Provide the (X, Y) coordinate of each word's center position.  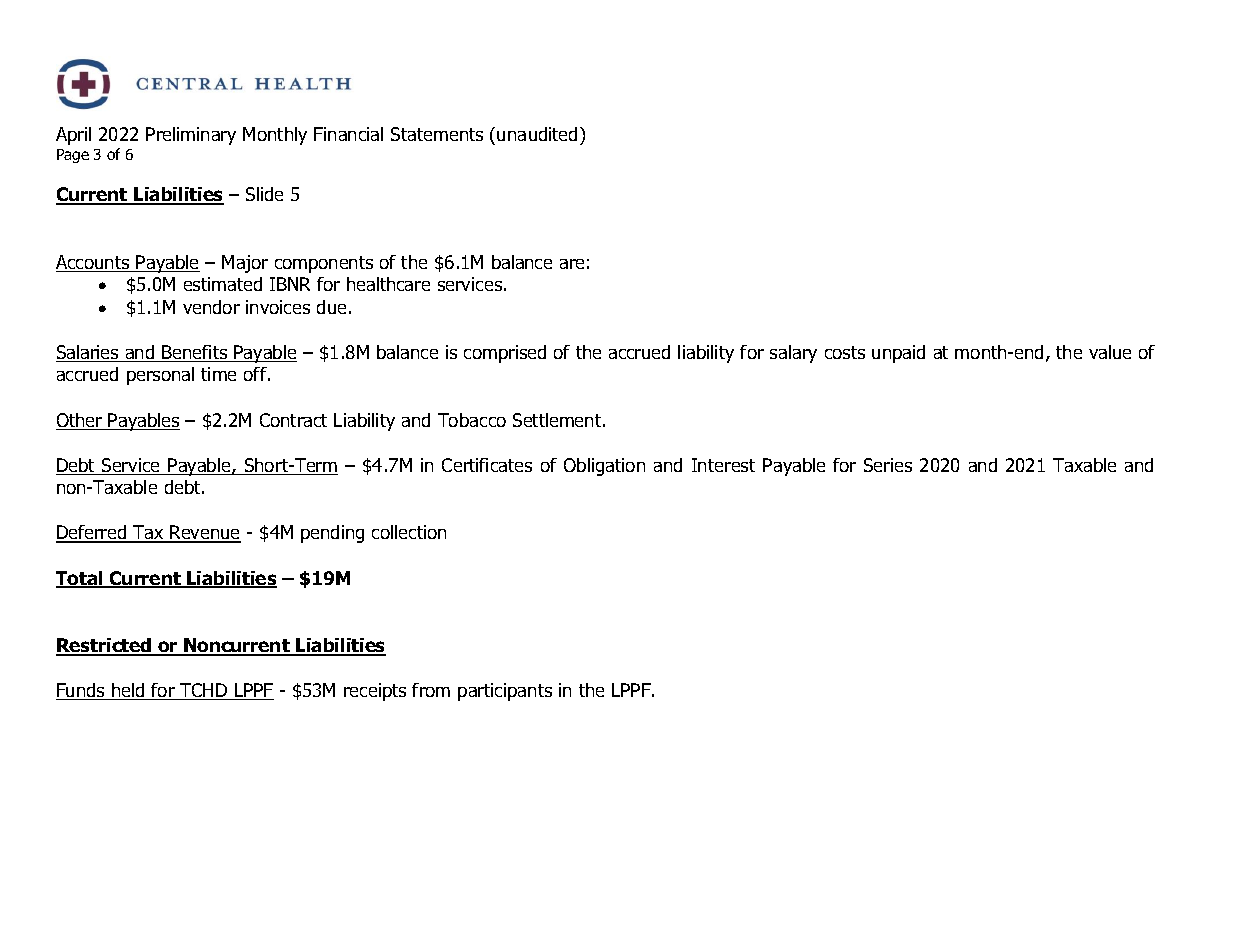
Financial (348, 134)
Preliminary (191, 136)
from (431, 690)
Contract (293, 420)
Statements (437, 134)
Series (888, 465)
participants (505, 692)
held (128, 691)
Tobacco (472, 420)
